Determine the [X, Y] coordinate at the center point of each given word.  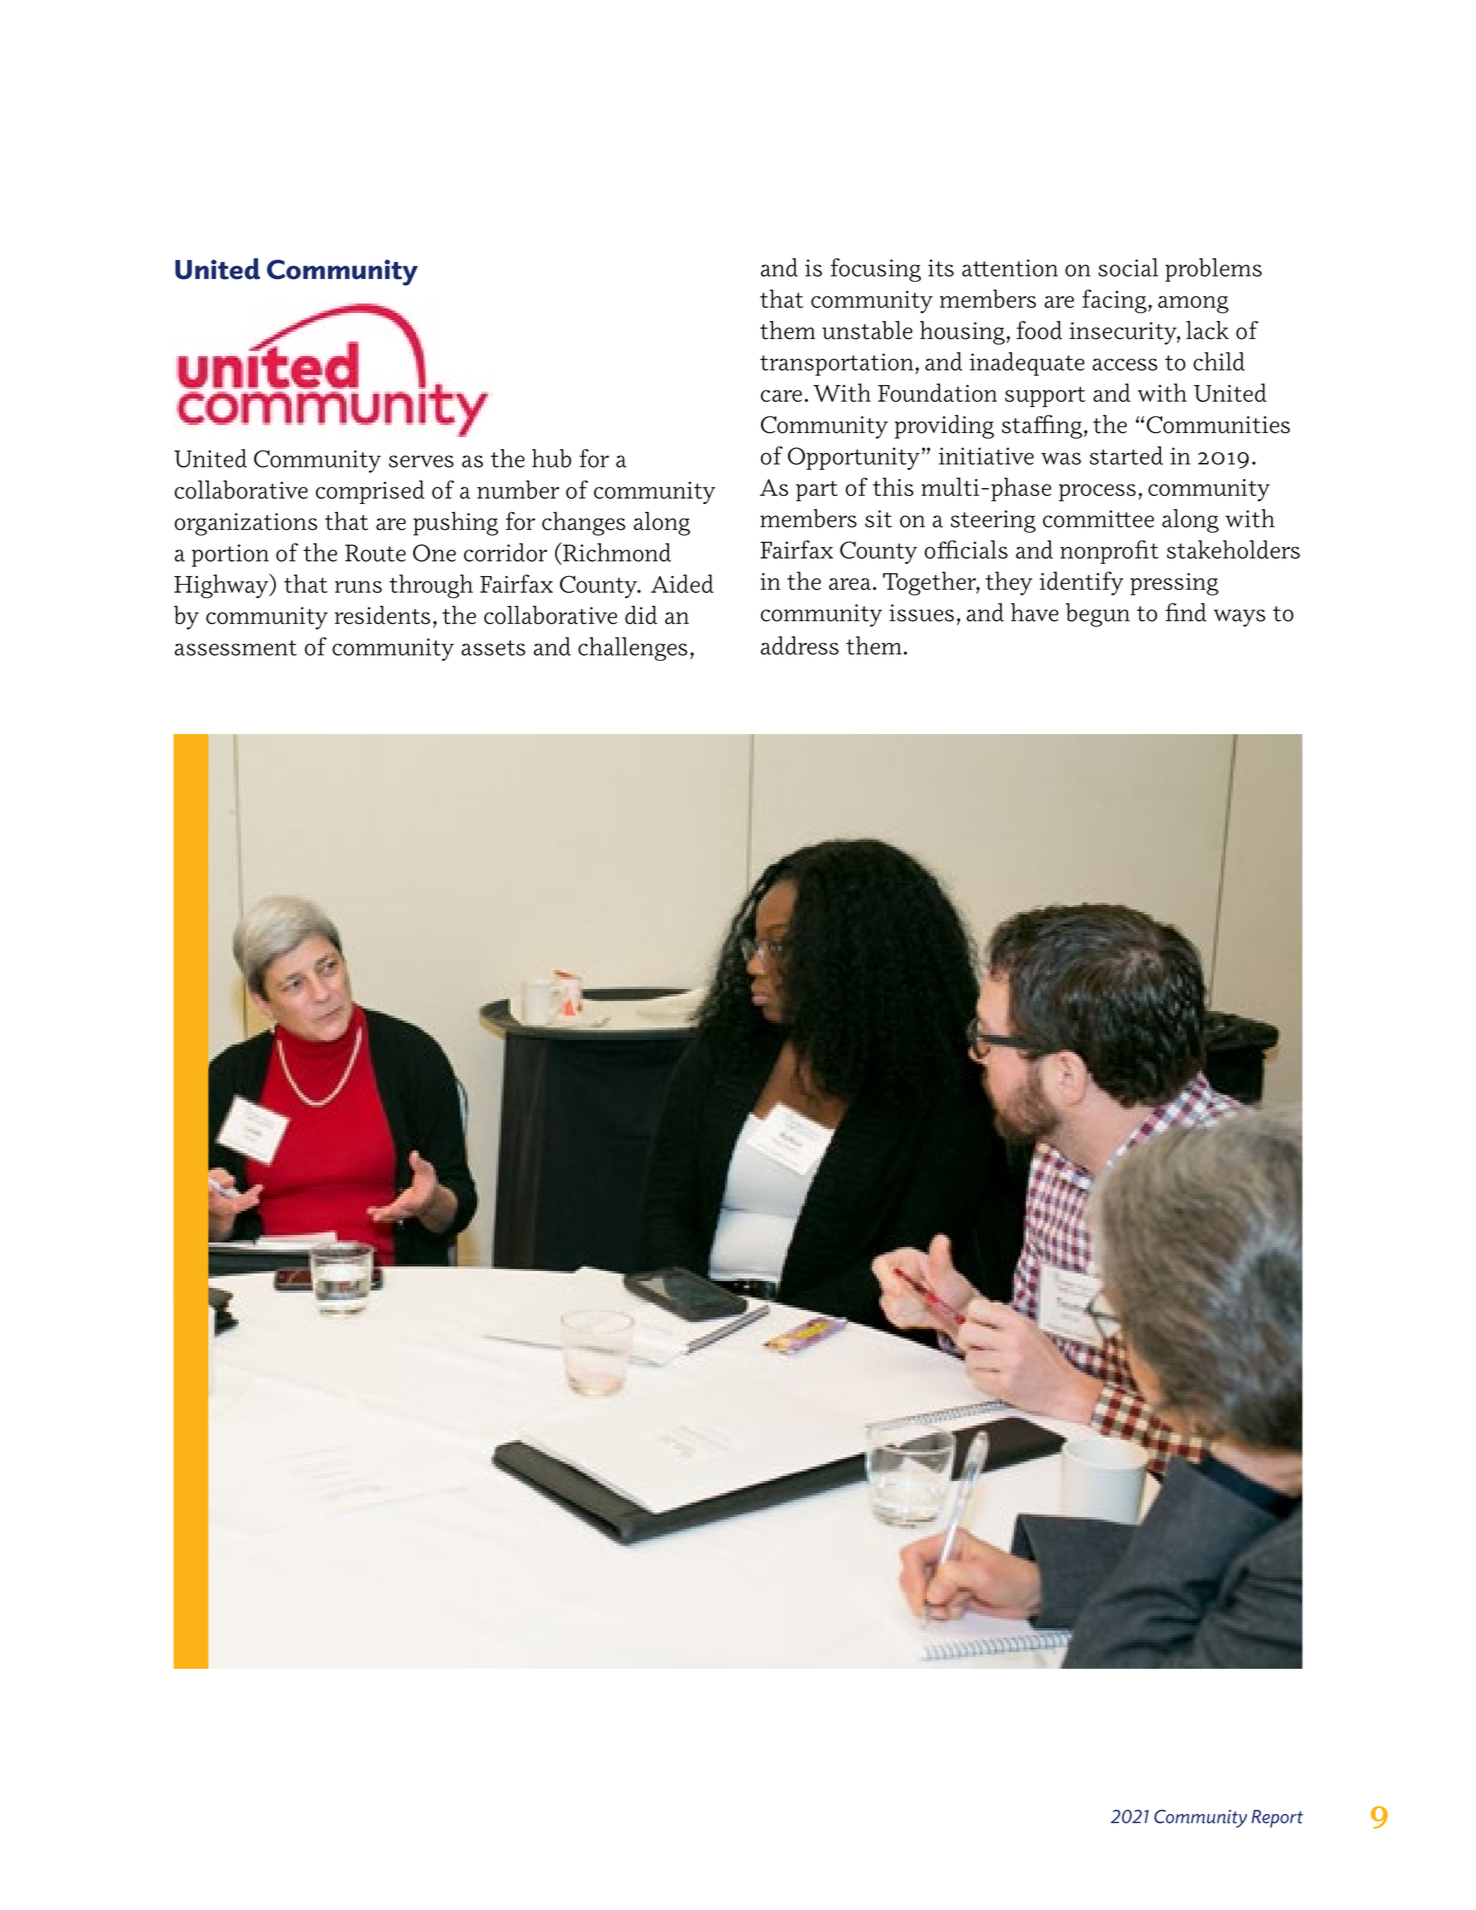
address [800, 645]
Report [1277, 1819]
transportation [838, 364]
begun [1098, 615]
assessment [236, 648]
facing [1115, 301]
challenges [632, 649]
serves [421, 461]
